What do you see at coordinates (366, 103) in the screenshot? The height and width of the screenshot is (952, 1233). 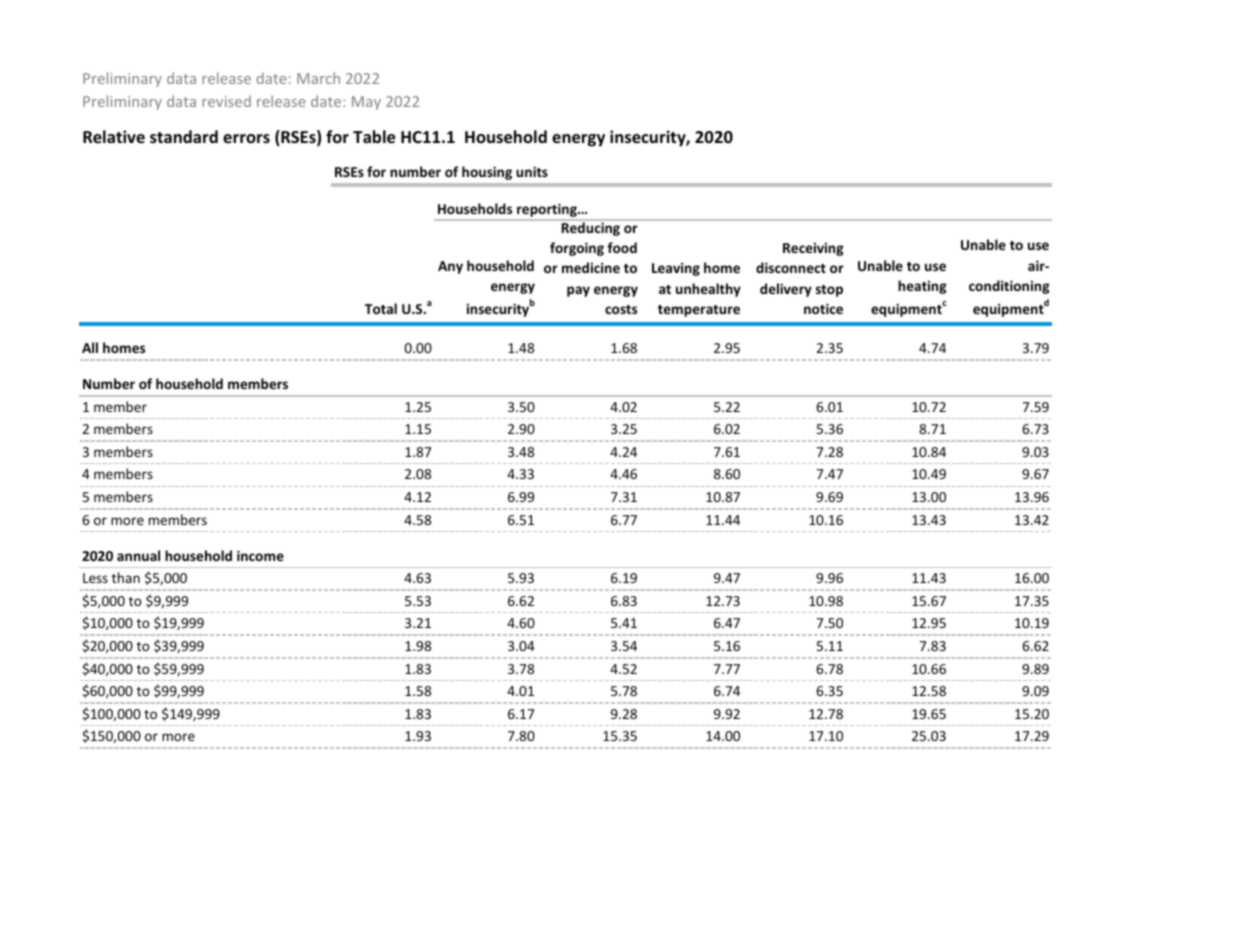 I see `May` at bounding box center [366, 103].
